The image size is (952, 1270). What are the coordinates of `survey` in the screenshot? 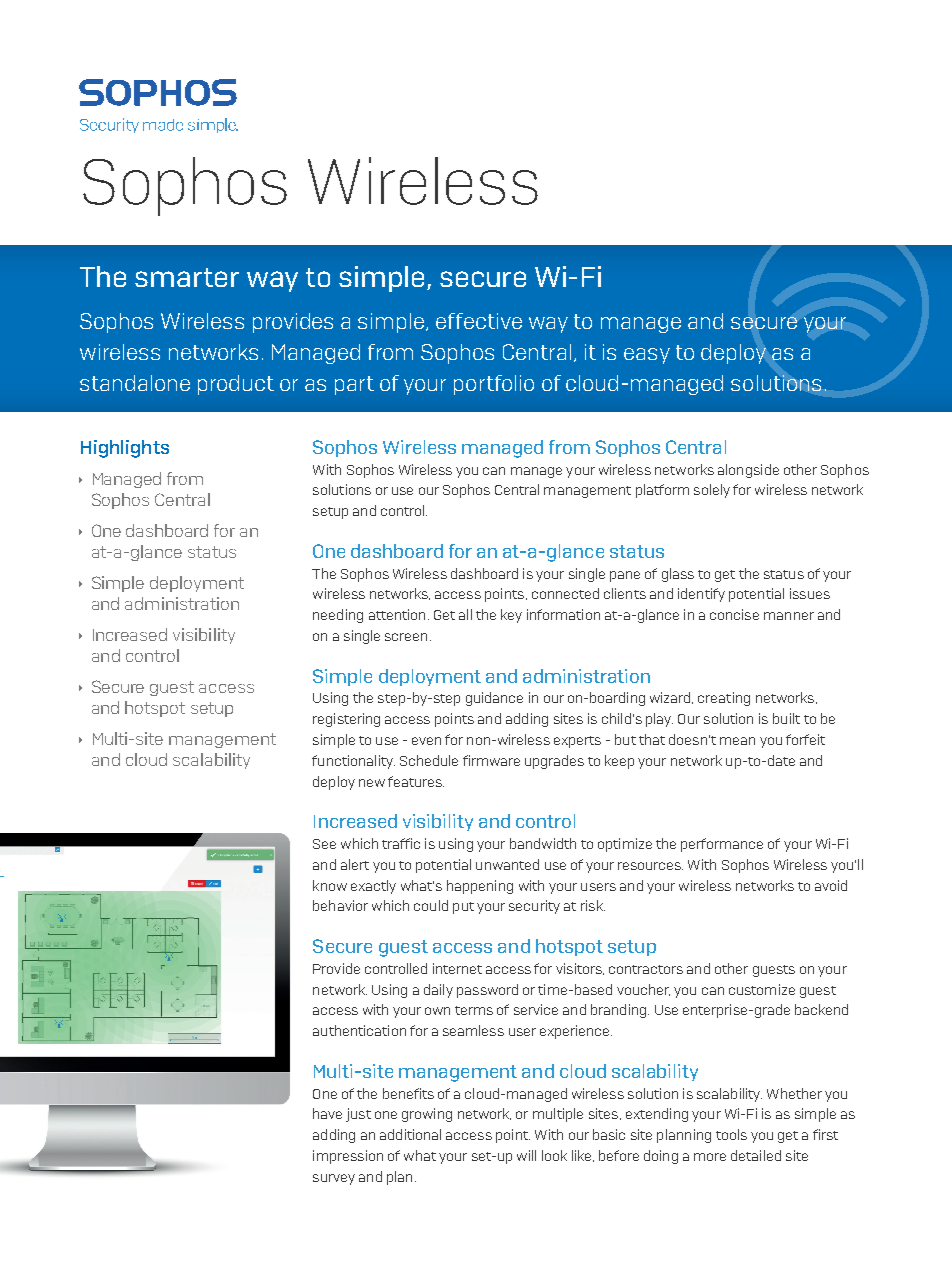 It's located at (334, 1179).
